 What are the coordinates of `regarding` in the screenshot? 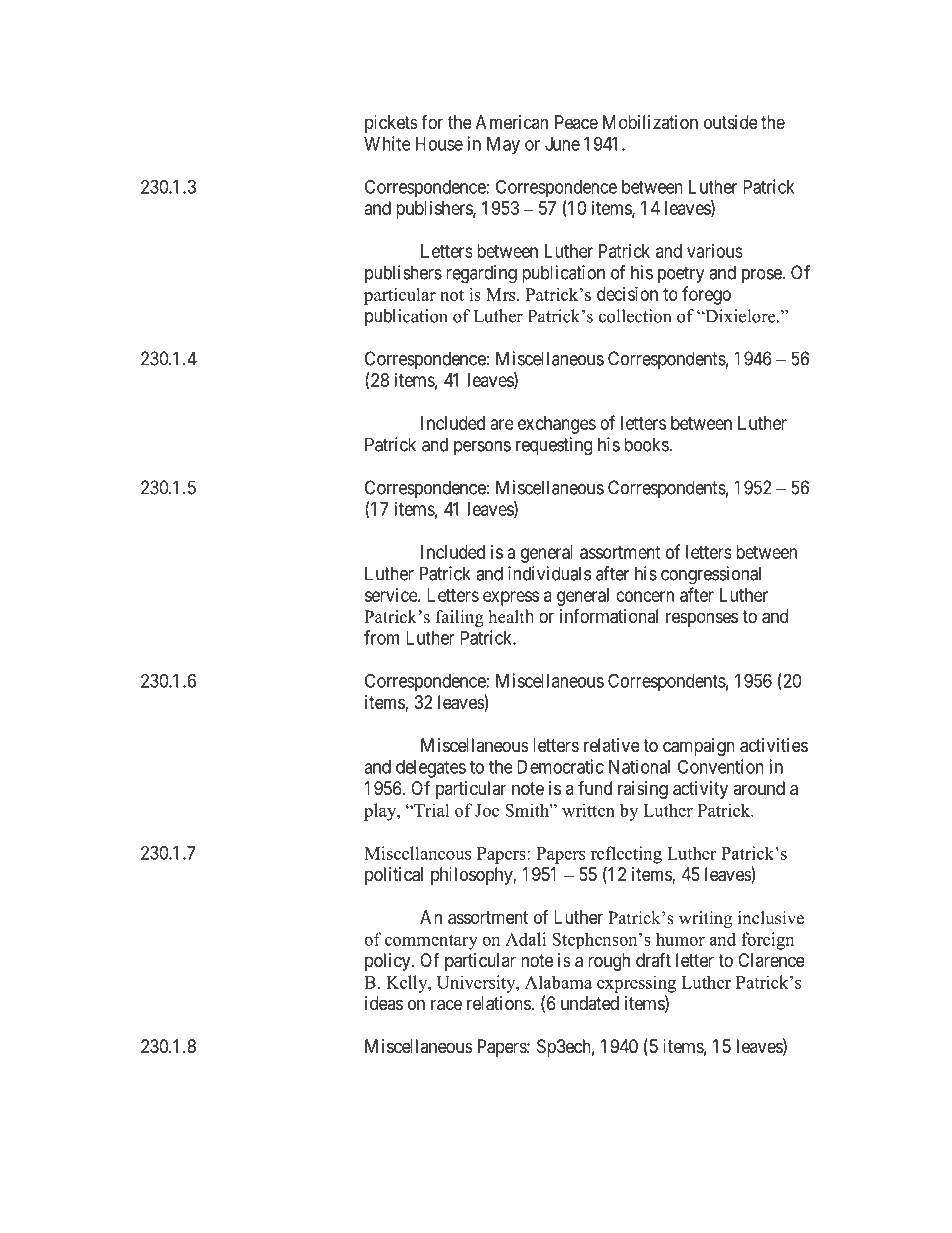 It's located at (481, 274).
